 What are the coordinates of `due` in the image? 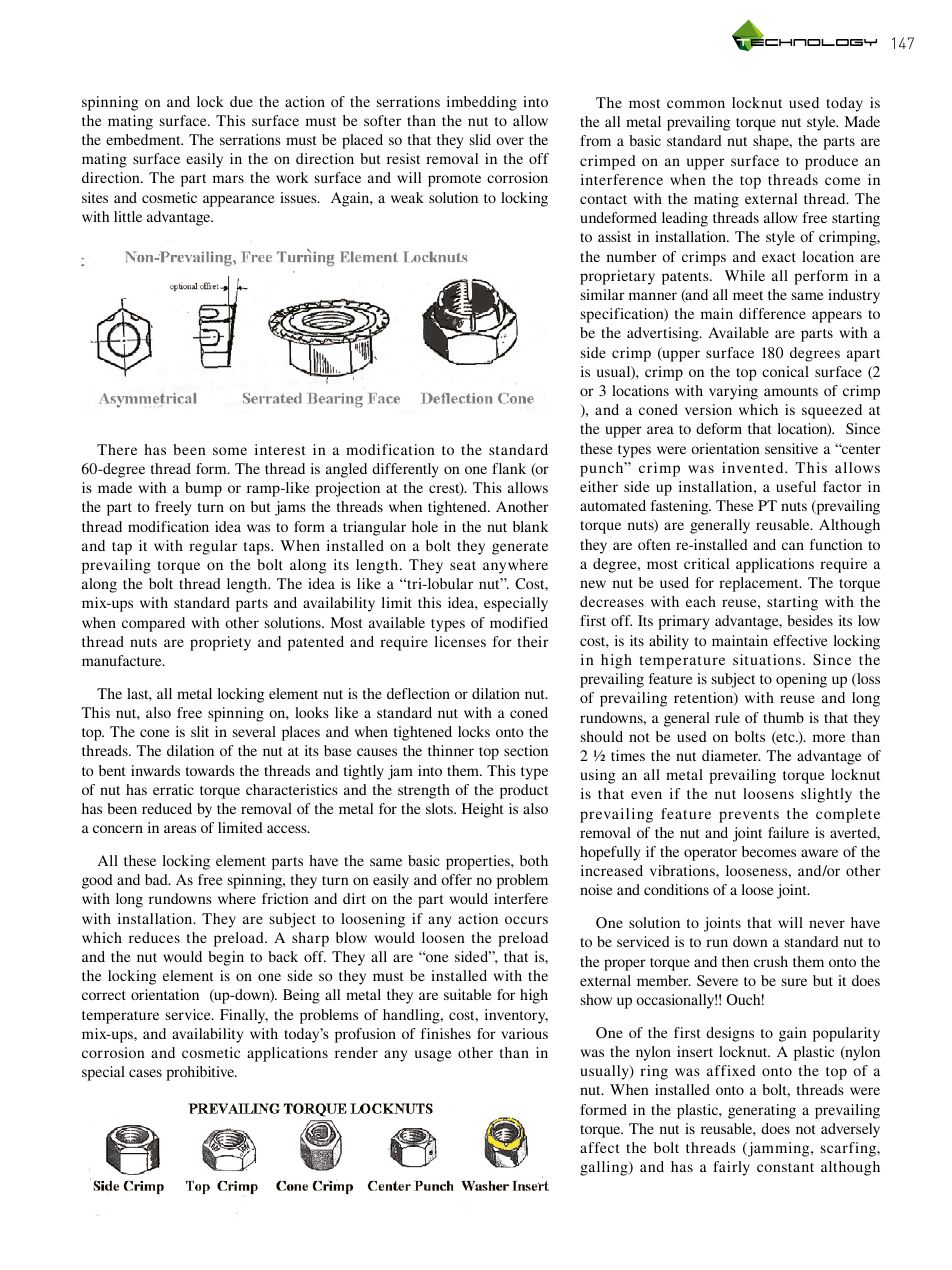 It's located at (241, 101).
